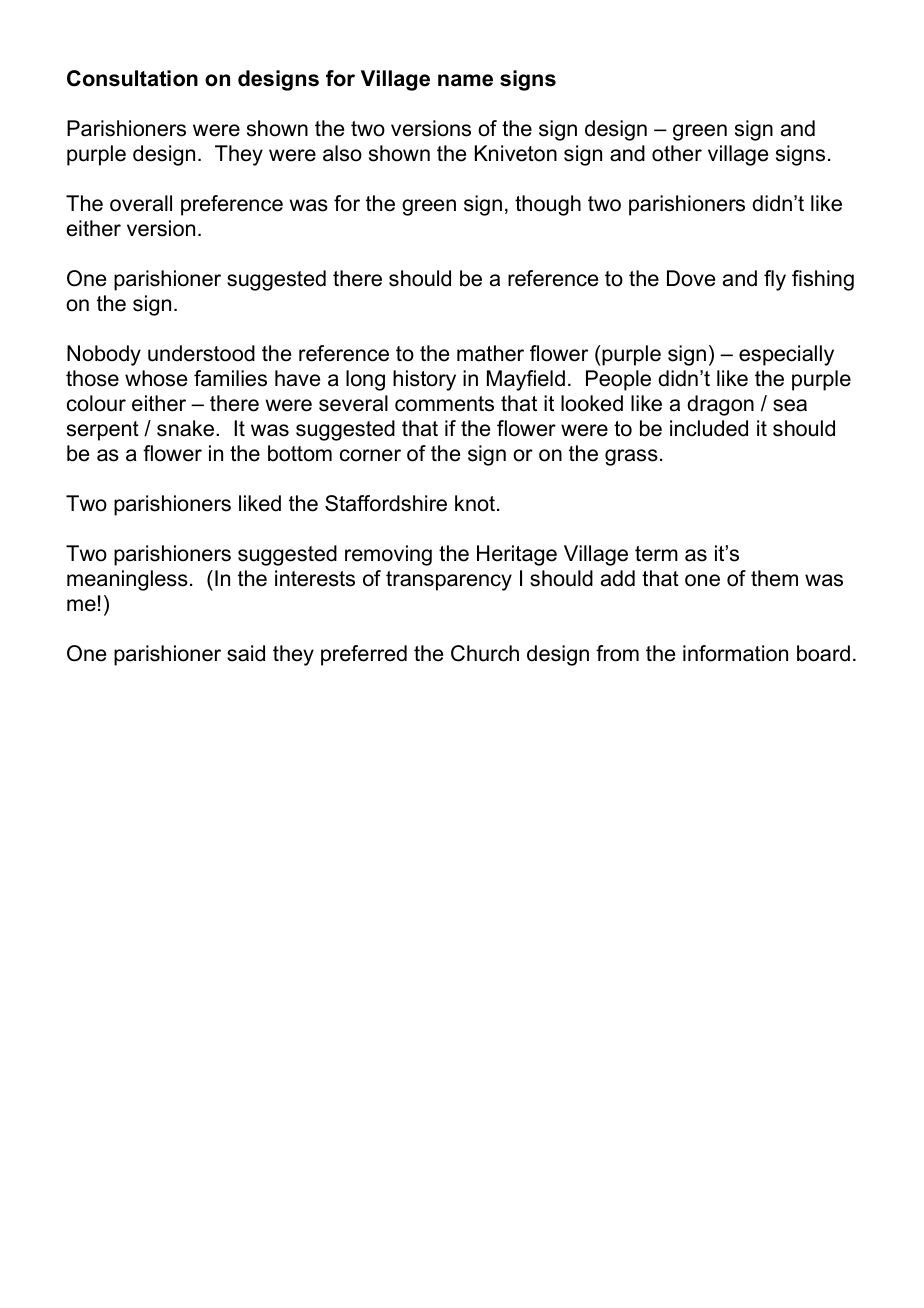 The height and width of the screenshot is (1308, 924). Describe the element at coordinates (485, 653) in the screenshot. I see `Church` at that location.
